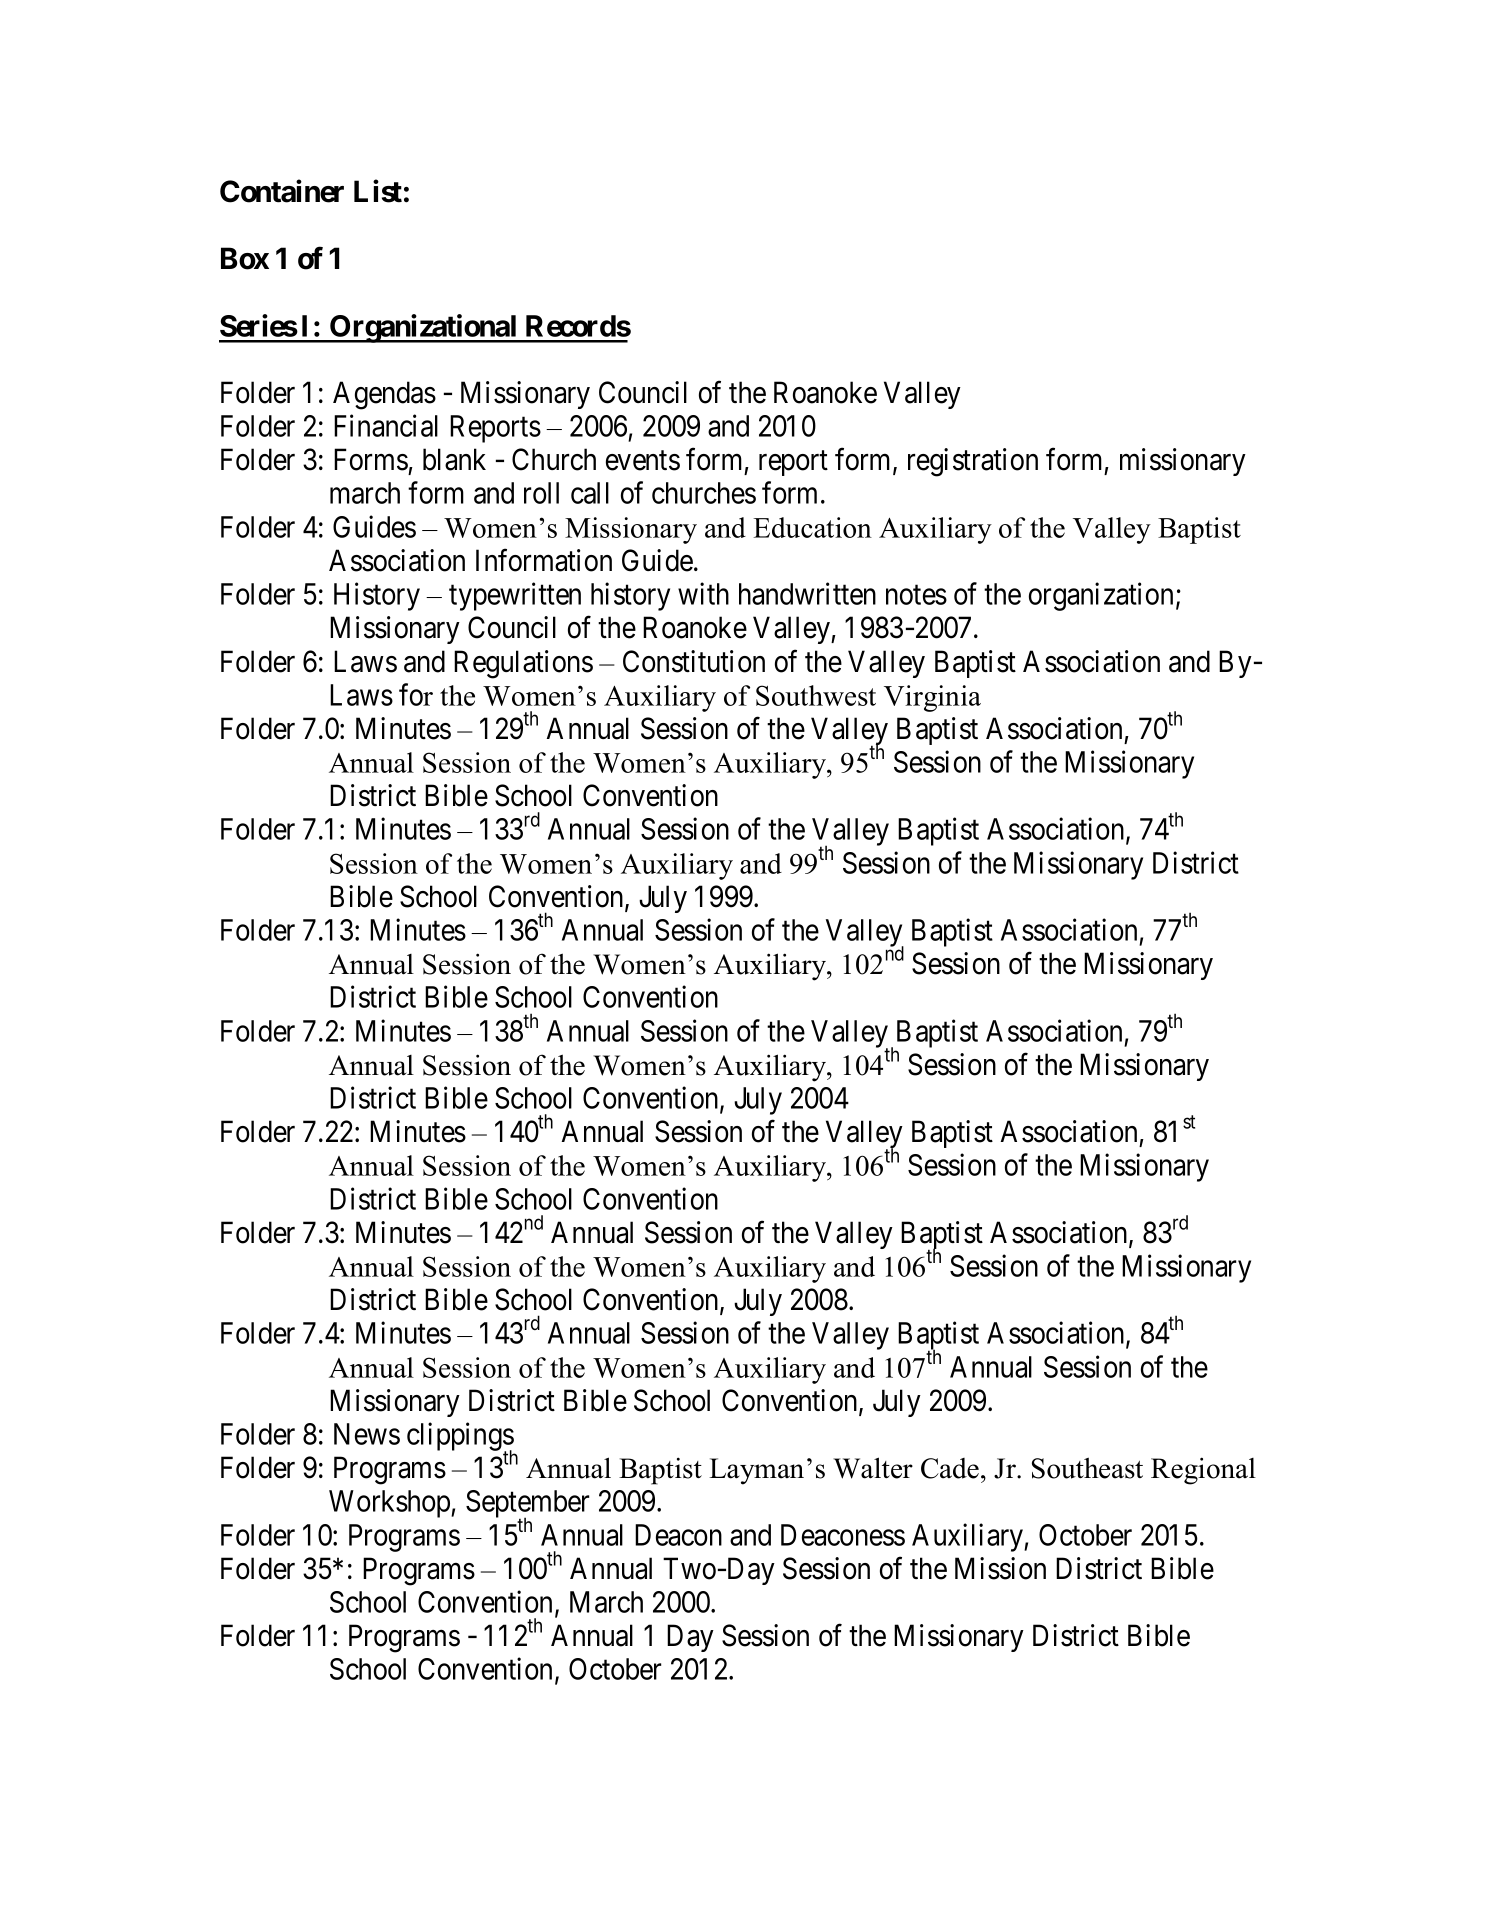 The width and height of the image is (1490, 1928). Describe the element at coordinates (390, 1504) in the image. I see `Workshop` at that location.
